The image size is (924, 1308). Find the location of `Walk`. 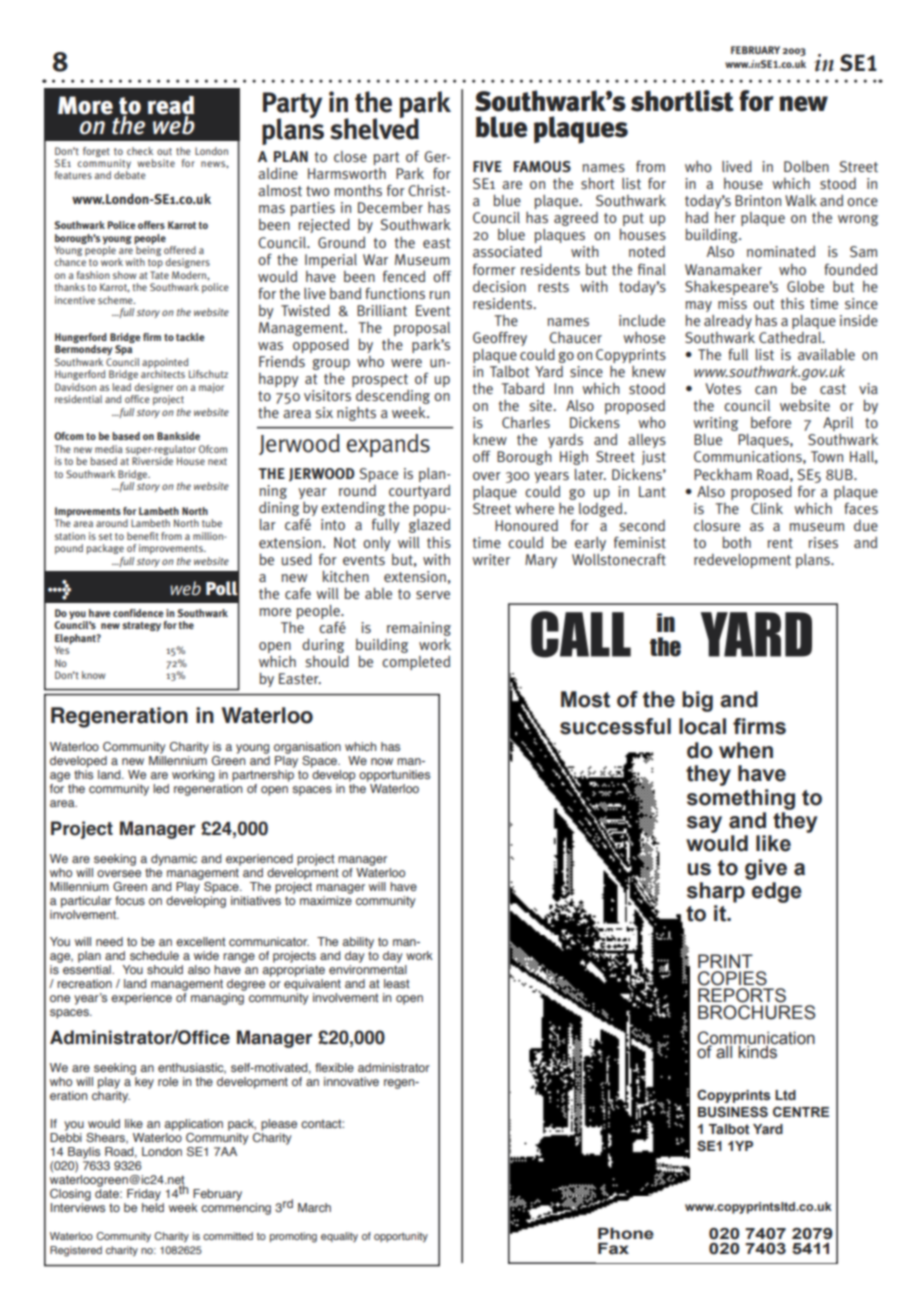

Walk is located at coordinates (801, 200).
